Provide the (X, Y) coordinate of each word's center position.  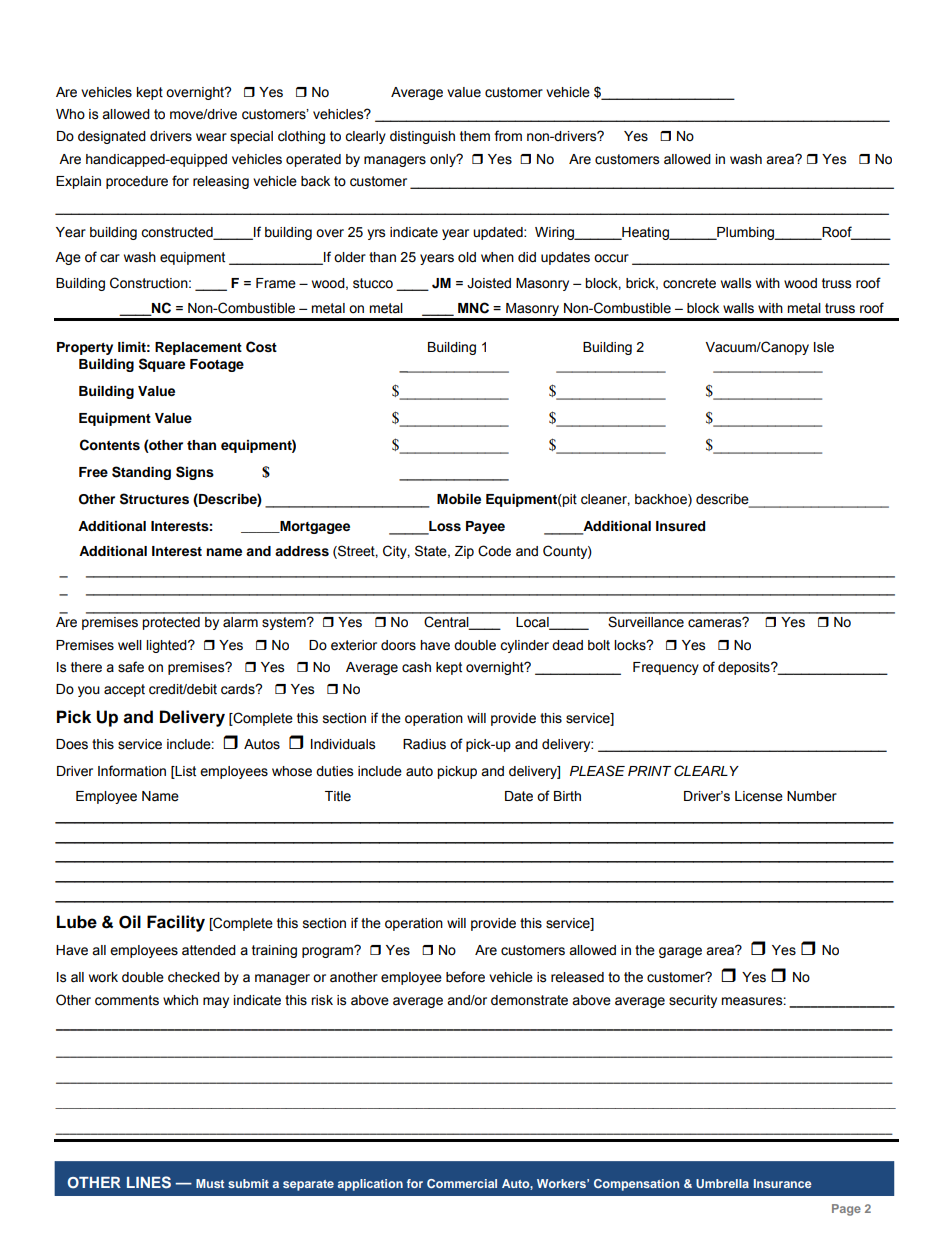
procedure (137, 182)
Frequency (666, 668)
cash (416, 667)
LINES (149, 1182)
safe (131, 667)
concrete (689, 283)
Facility (176, 923)
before (465, 977)
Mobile (459, 499)
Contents (110, 445)
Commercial (462, 1183)
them (475, 136)
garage (680, 952)
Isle (824, 347)
